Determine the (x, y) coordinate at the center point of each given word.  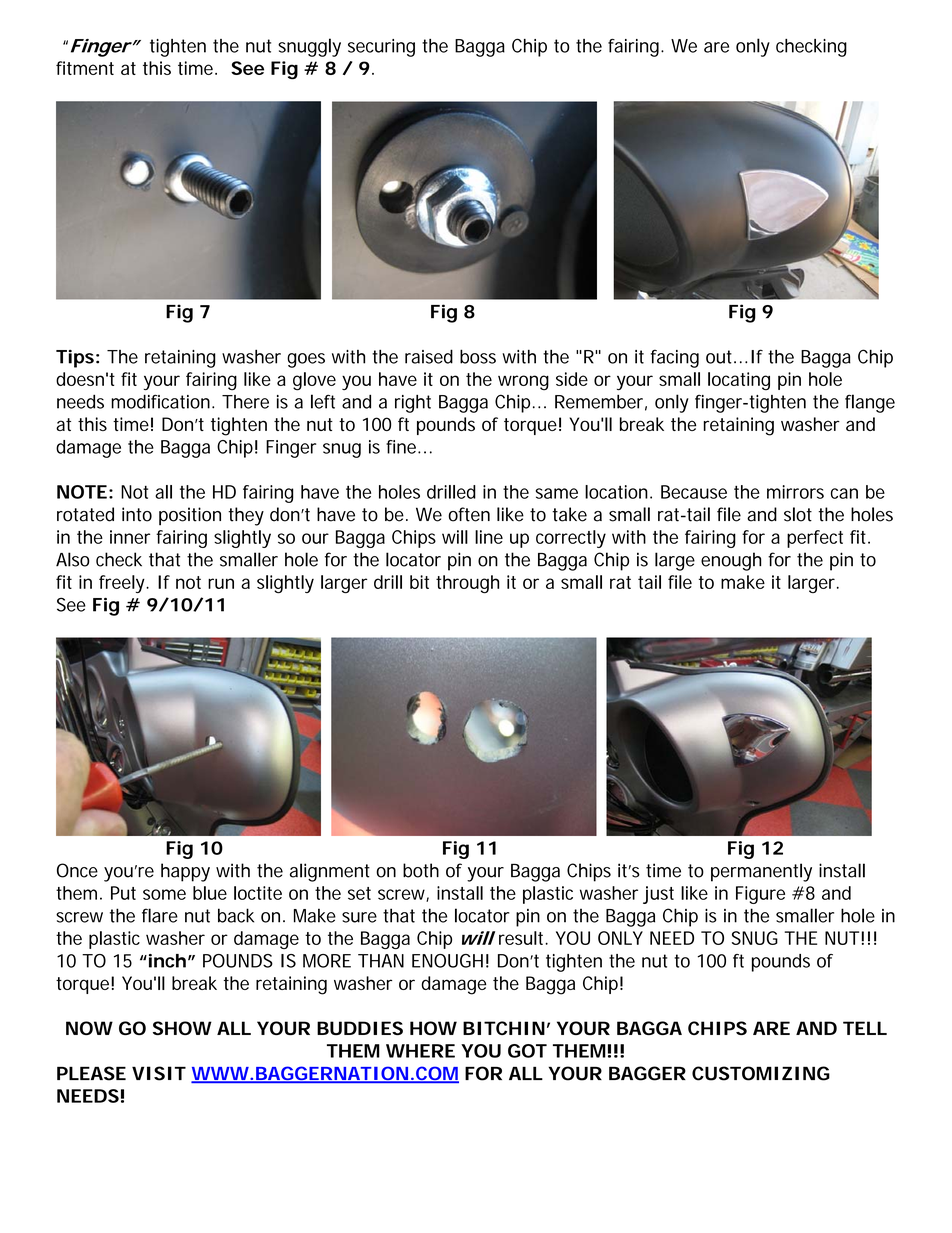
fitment (85, 68)
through (467, 584)
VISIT (158, 1073)
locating (739, 381)
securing (381, 48)
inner (130, 537)
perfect (815, 539)
